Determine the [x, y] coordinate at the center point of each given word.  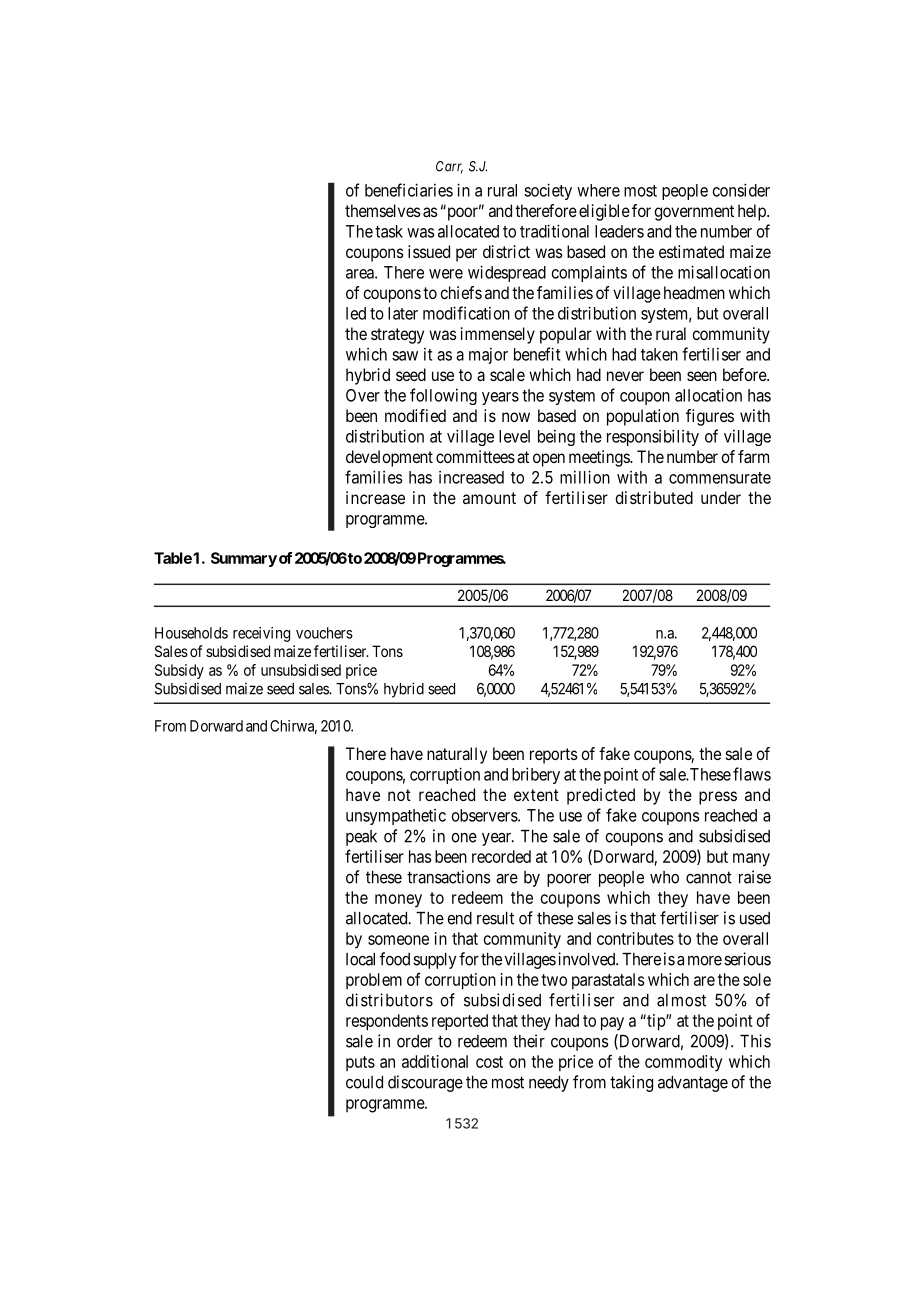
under [721, 497]
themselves [383, 210]
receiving [261, 634]
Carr [449, 167]
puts [360, 1063]
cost [489, 1062]
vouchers [324, 633]
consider [741, 190]
